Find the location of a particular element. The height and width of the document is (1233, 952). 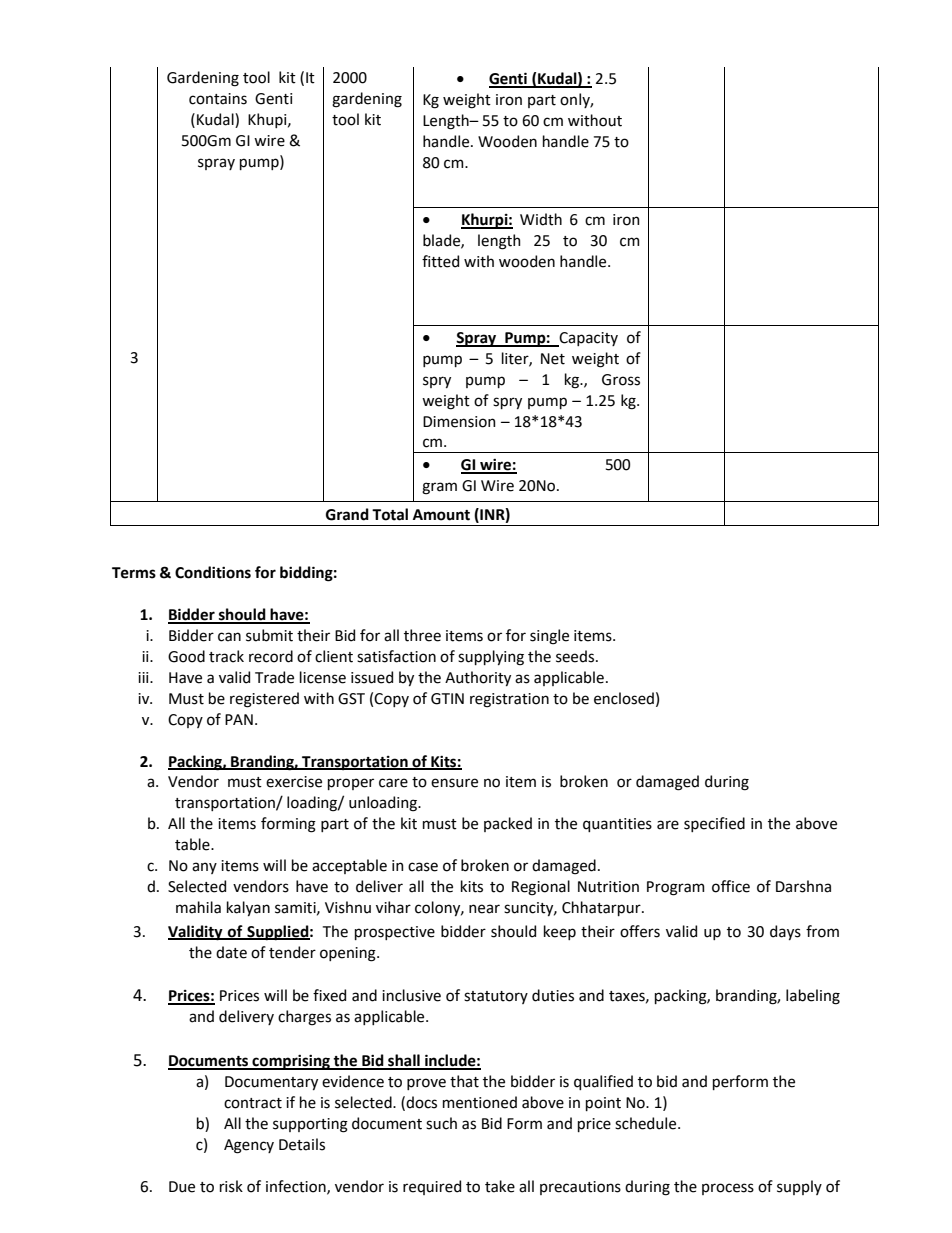

Authority is located at coordinates (478, 678).
